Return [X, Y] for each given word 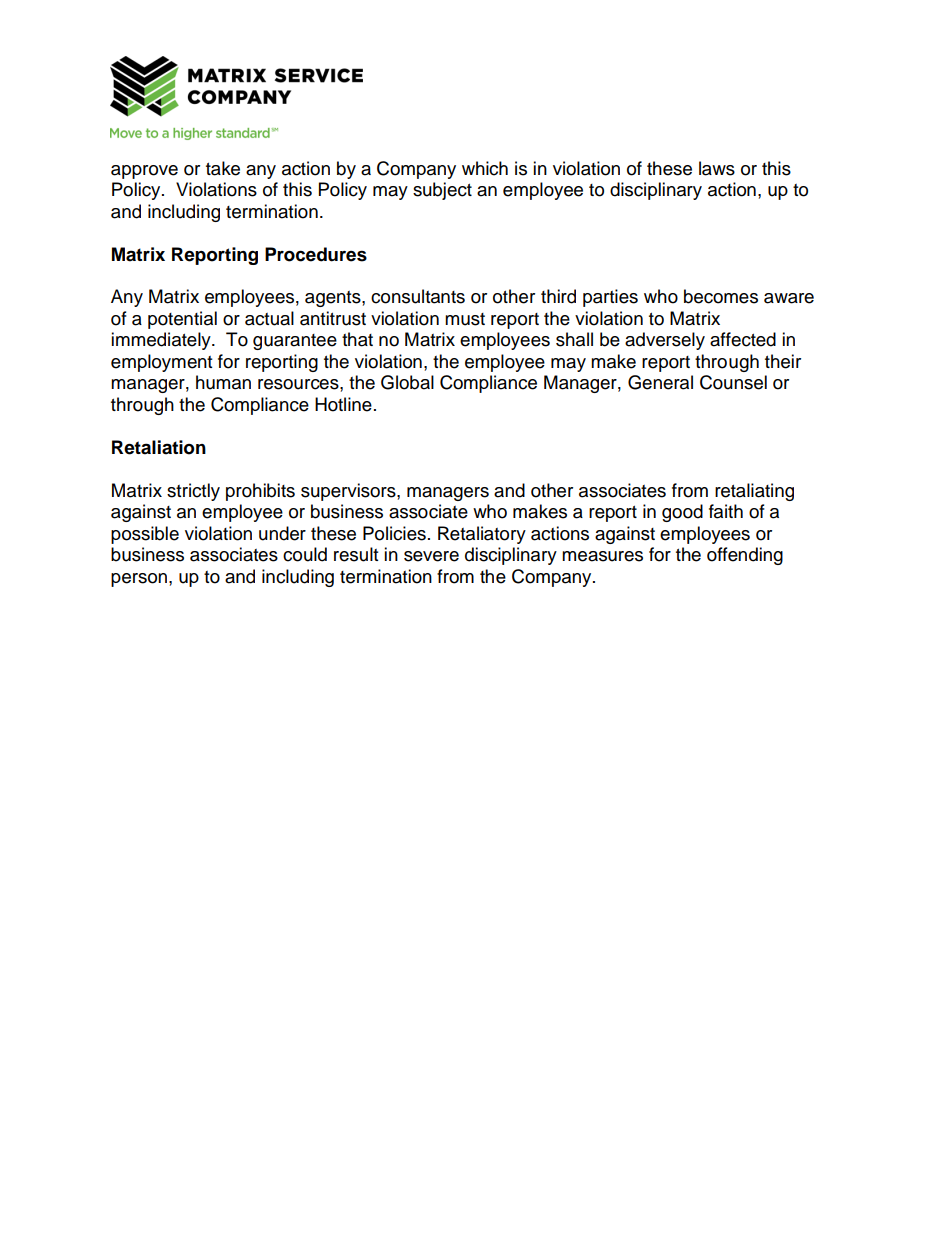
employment [161, 363]
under [282, 533]
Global [407, 382]
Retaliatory [482, 535]
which [485, 168]
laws [717, 168]
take [223, 168]
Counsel [733, 382]
